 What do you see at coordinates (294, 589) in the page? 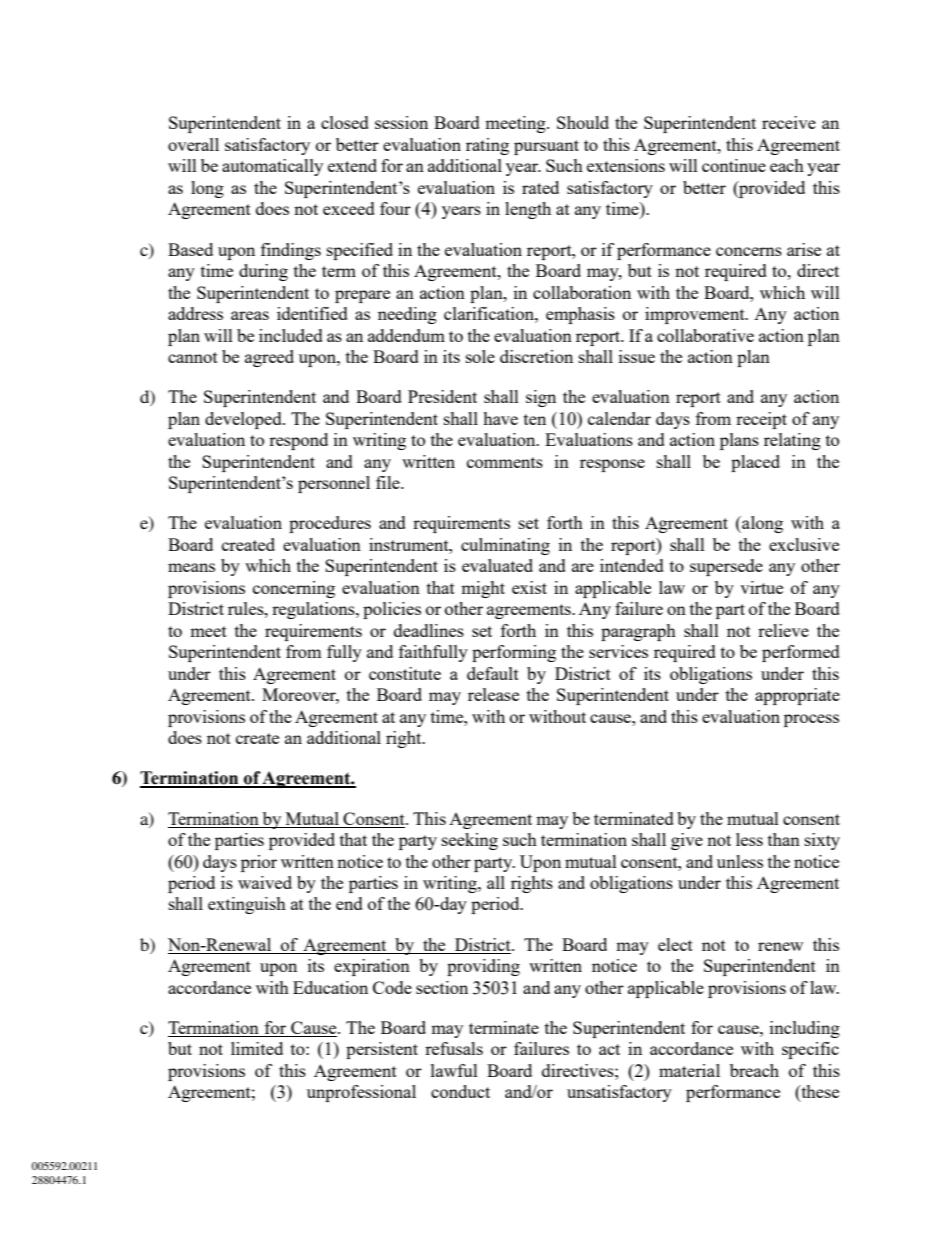
I see `concerning` at bounding box center [294, 589].
